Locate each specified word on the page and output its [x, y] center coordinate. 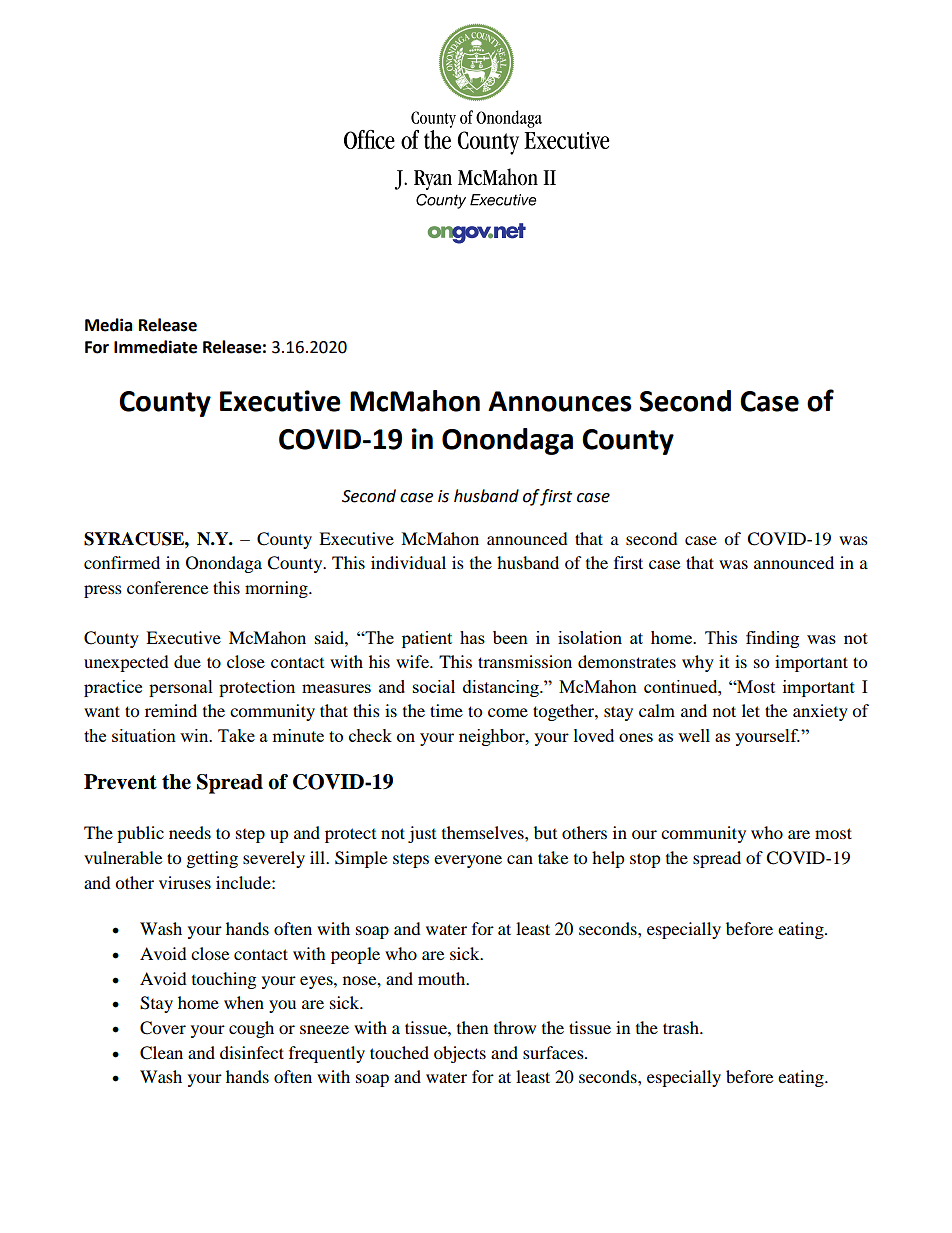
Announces [560, 401]
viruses [185, 882]
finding [772, 639]
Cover [163, 1028]
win [195, 735]
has [472, 637]
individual [408, 562]
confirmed [122, 562]
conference [167, 587]
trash [682, 1027]
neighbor [493, 737]
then [472, 1027]
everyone [468, 861]
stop [645, 860]
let [751, 710]
